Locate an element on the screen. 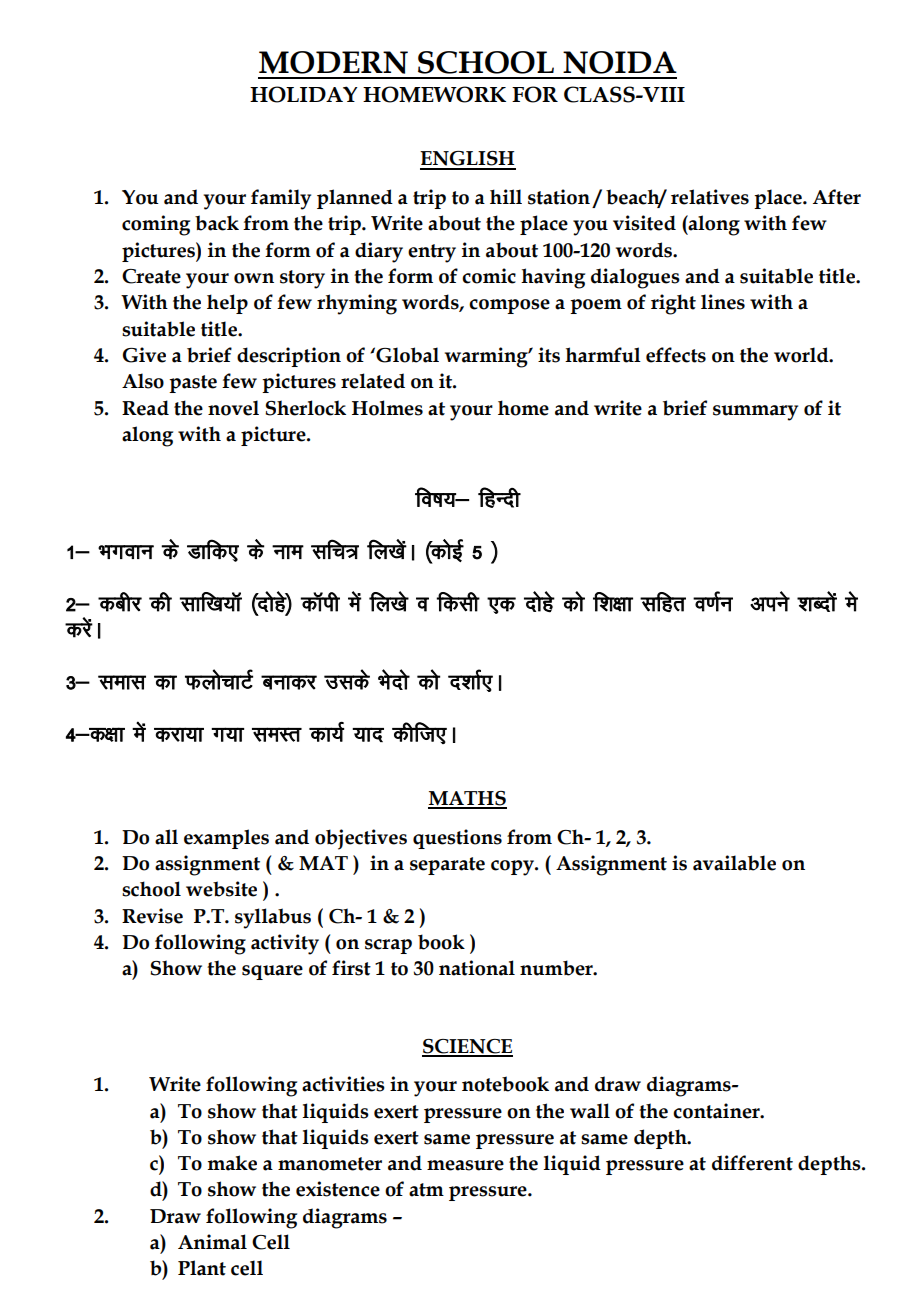 Image resolution: width=924 pixels, height=1308 pixels. atm is located at coordinates (426, 1190).
